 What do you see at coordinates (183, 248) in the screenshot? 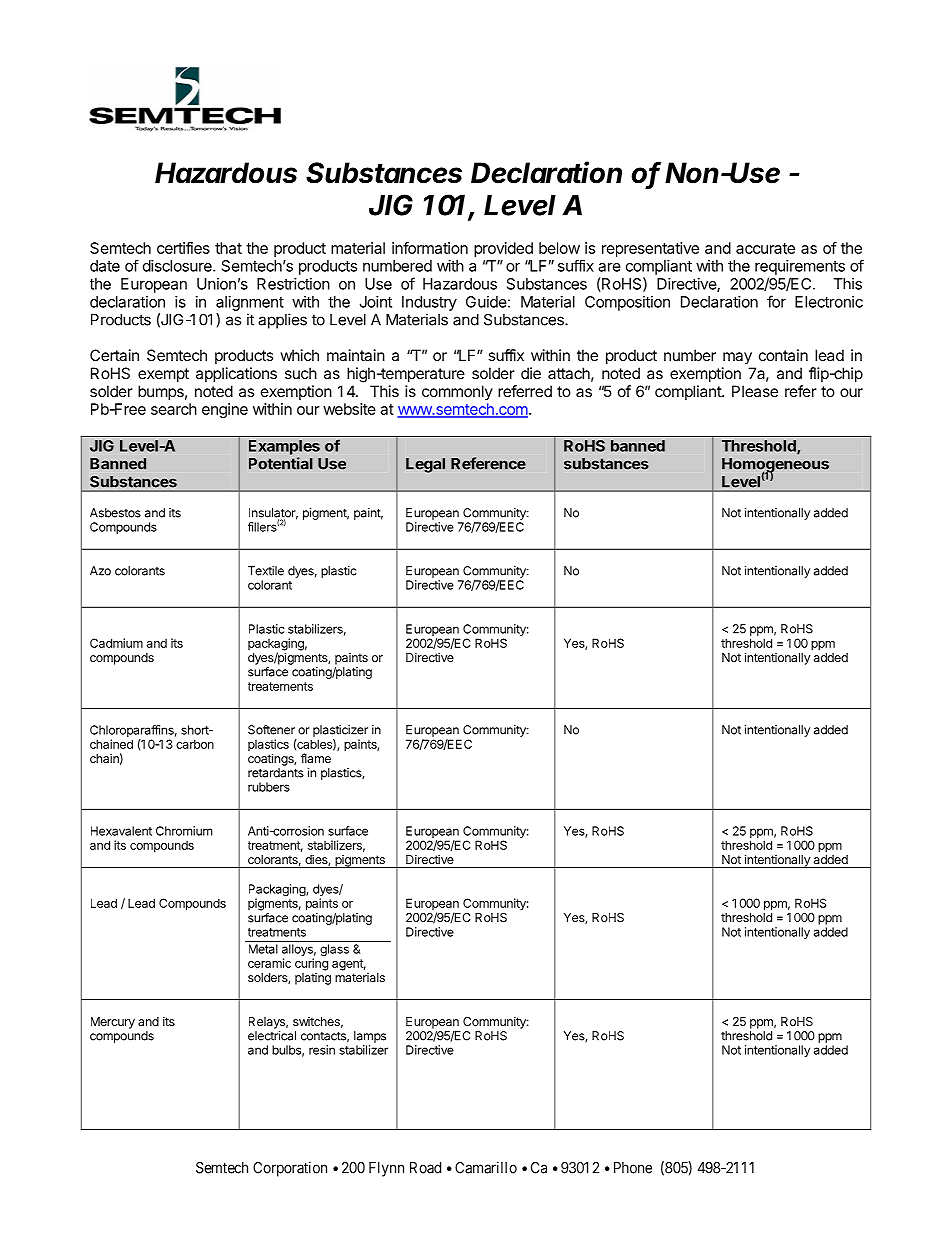
I see `certifies` at bounding box center [183, 248].
